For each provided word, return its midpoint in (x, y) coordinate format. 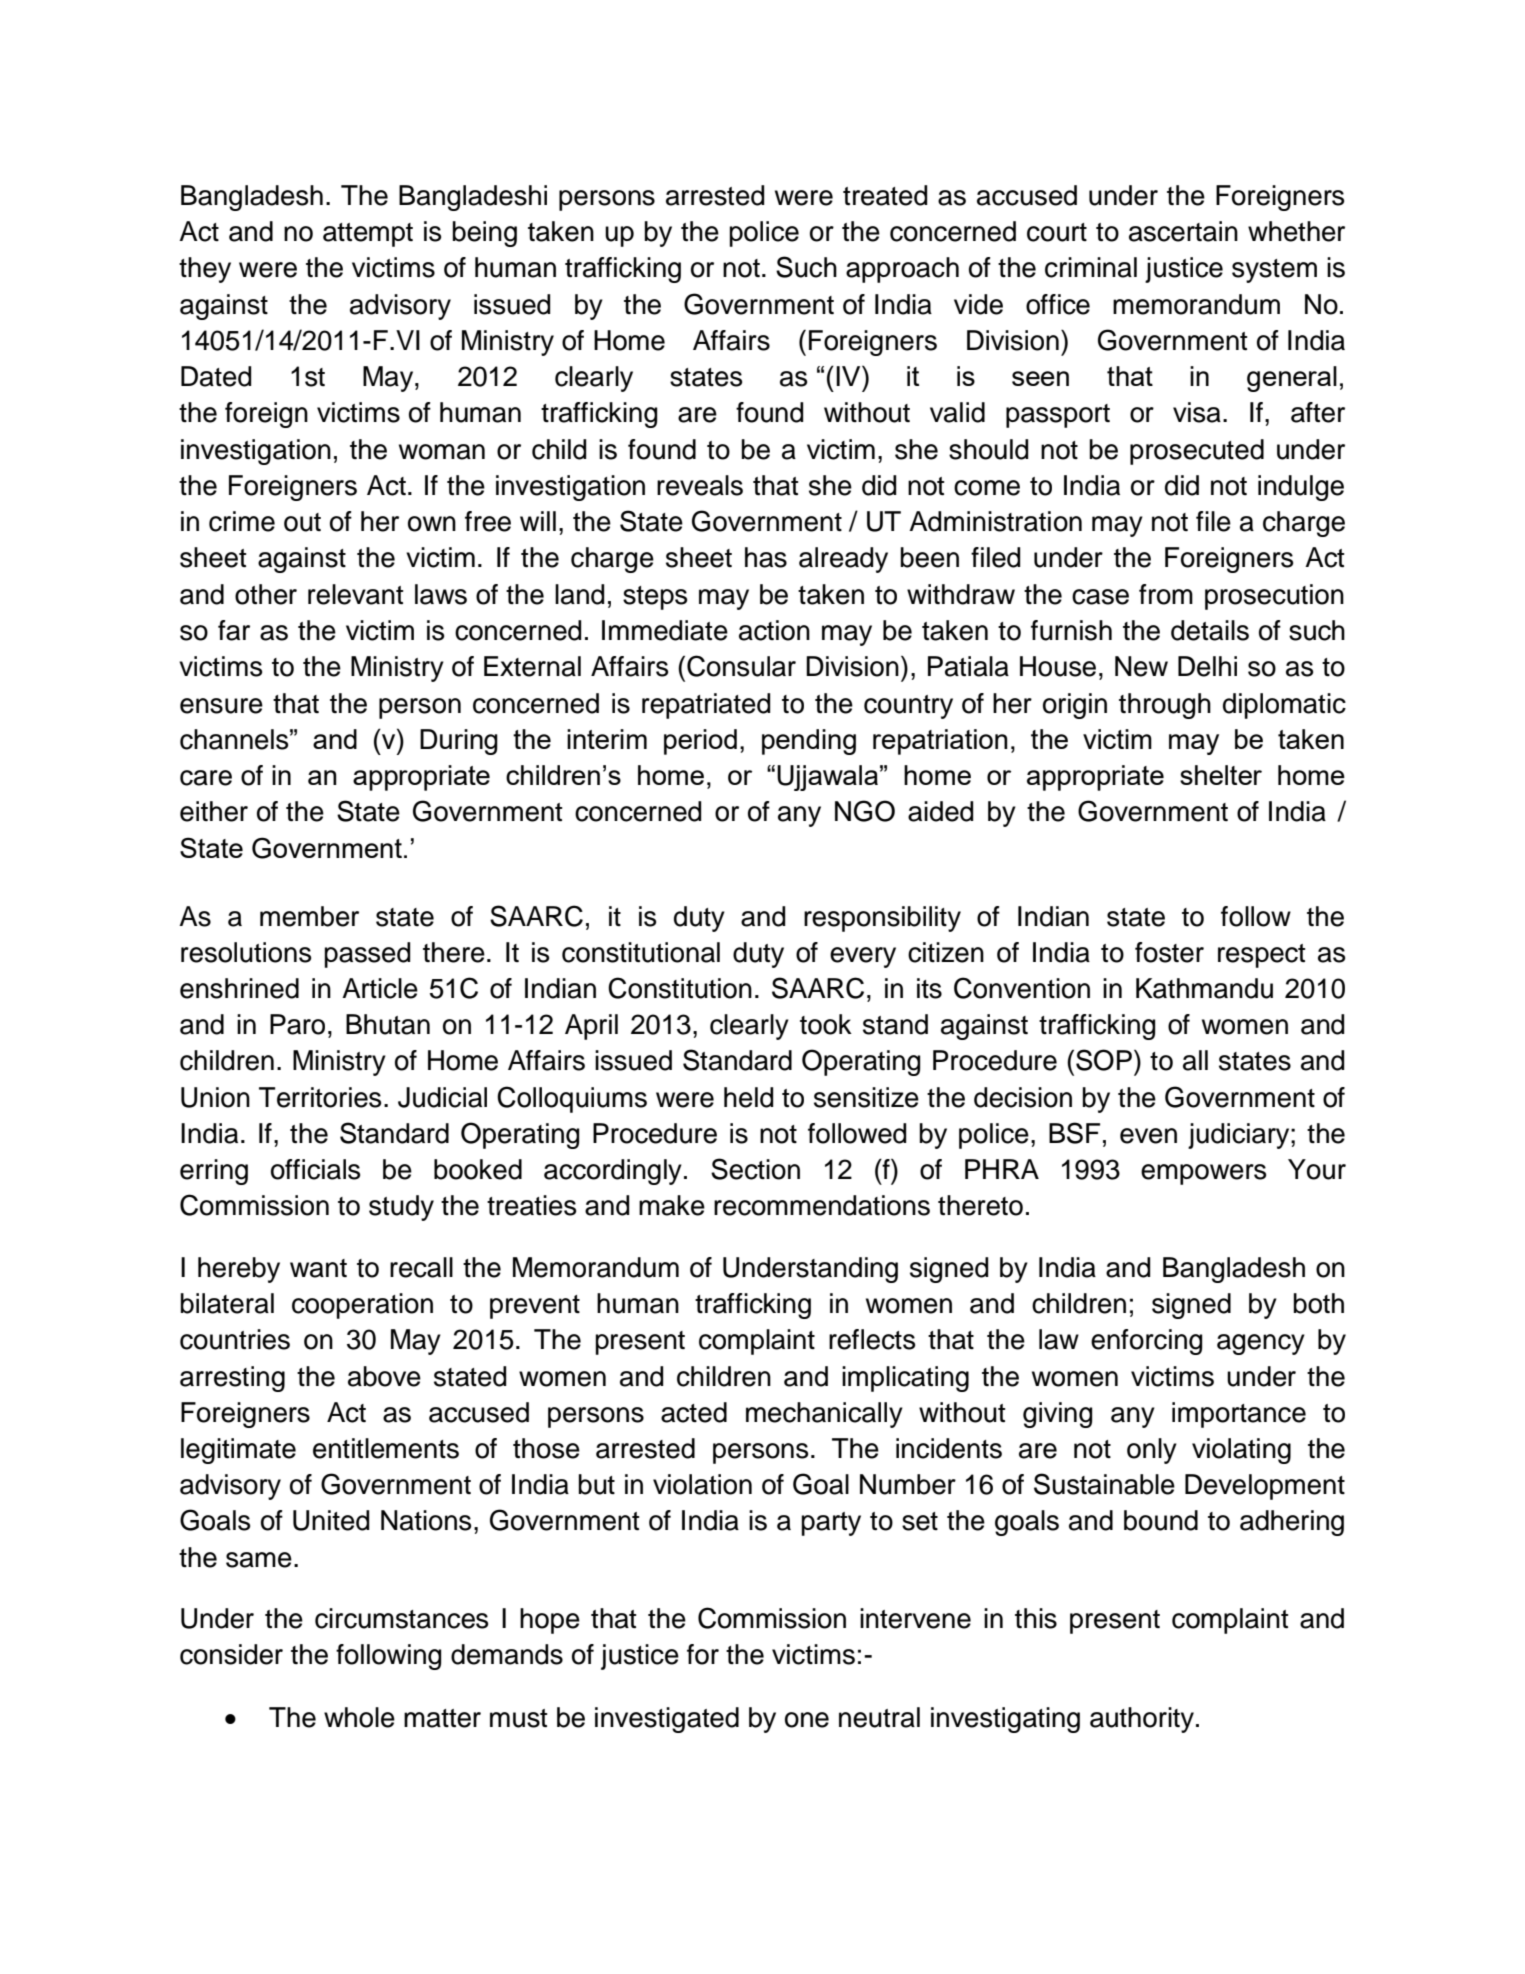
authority (1142, 1720)
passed (367, 955)
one (807, 1720)
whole (359, 1717)
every (863, 957)
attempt (368, 235)
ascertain (1183, 231)
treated (885, 195)
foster (1169, 952)
